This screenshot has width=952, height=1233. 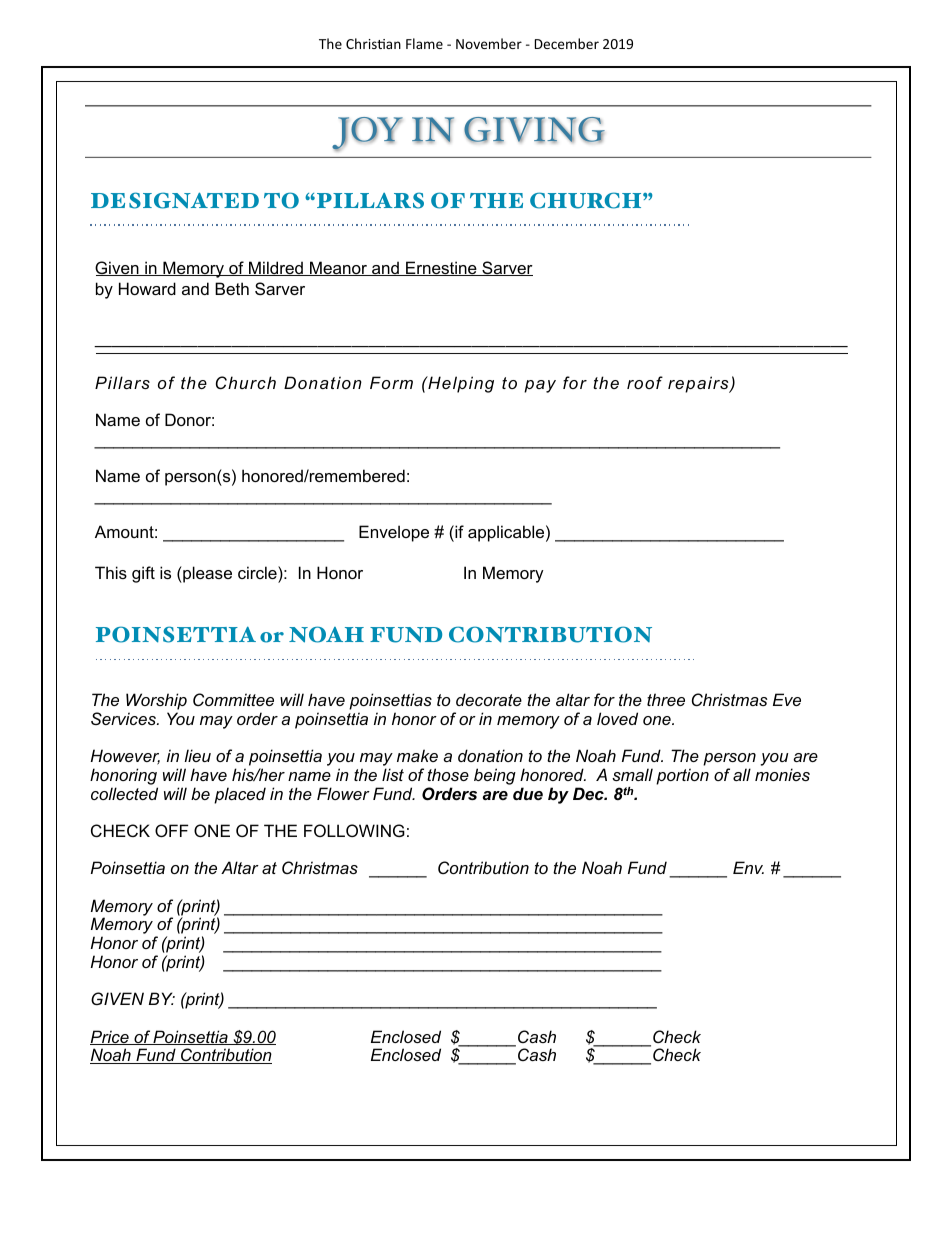 What do you see at coordinates (567, 43) in the screenshot?
I see `December` at bounding box center [567, 43].
